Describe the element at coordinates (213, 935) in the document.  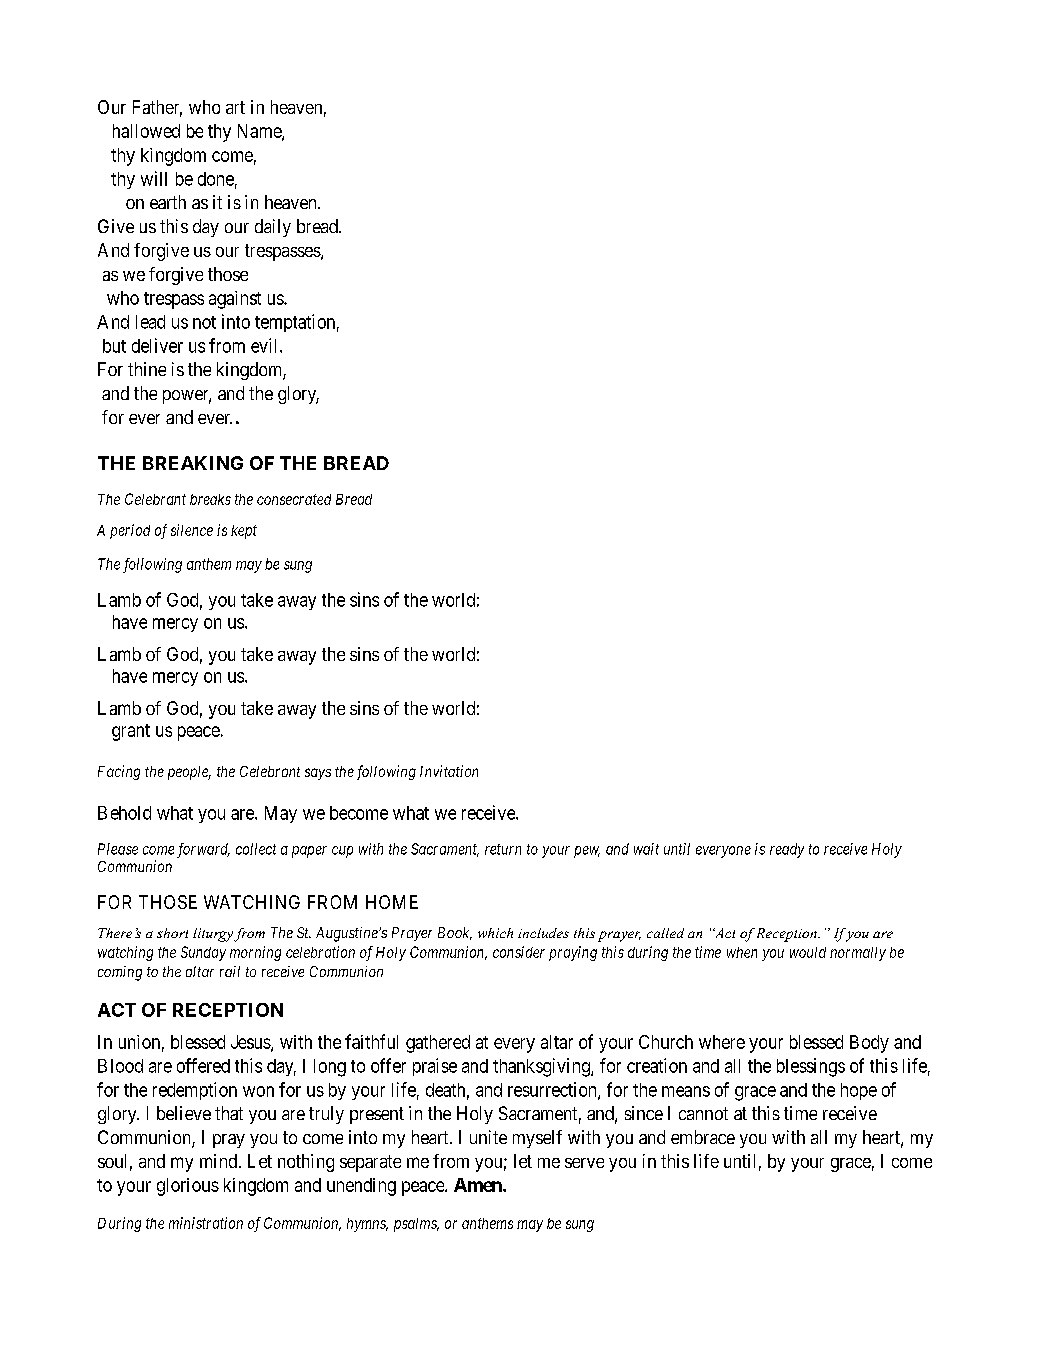
I see `liturgy` at that location.
